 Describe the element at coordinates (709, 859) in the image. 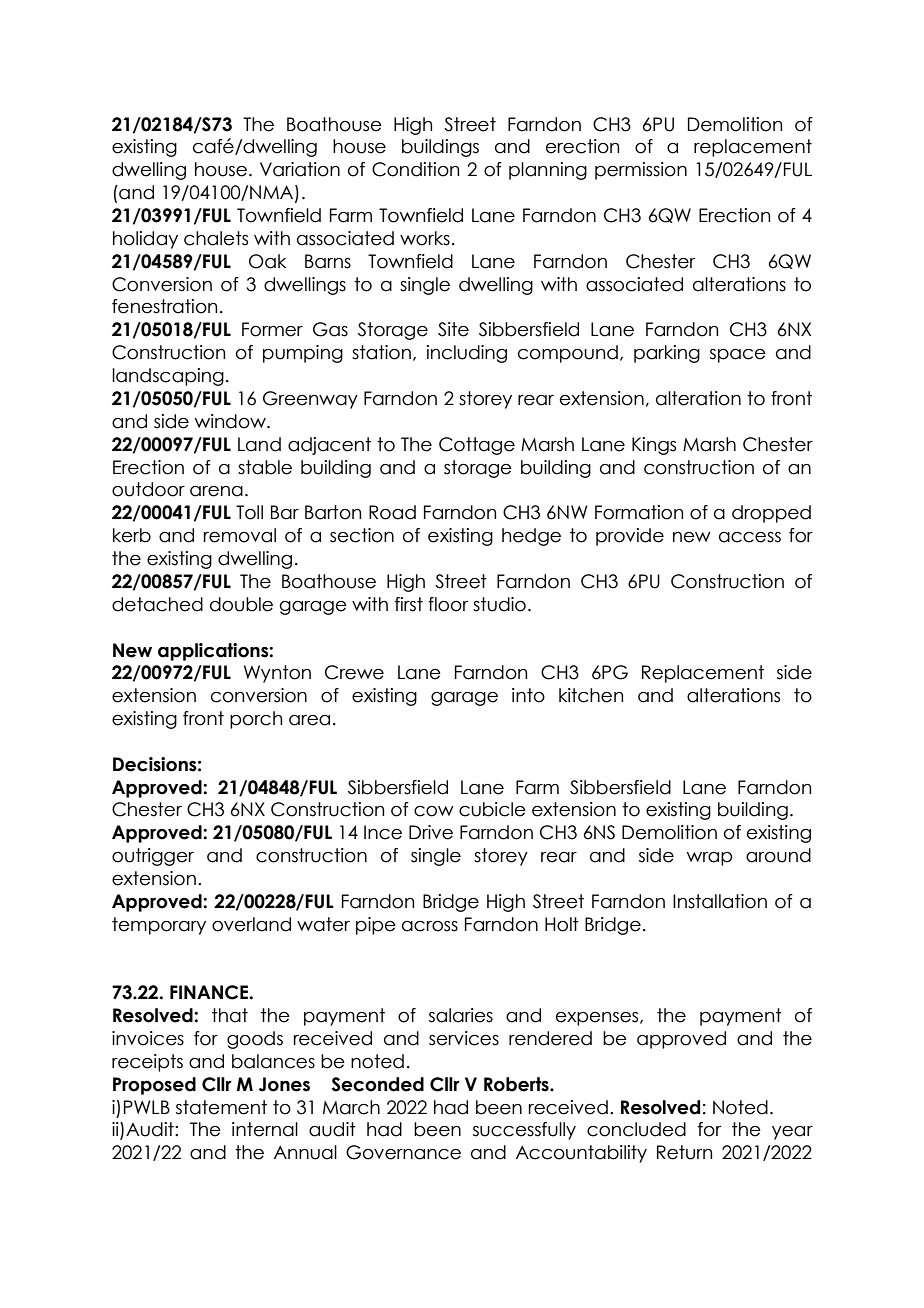

I see `wrap` at that location.
